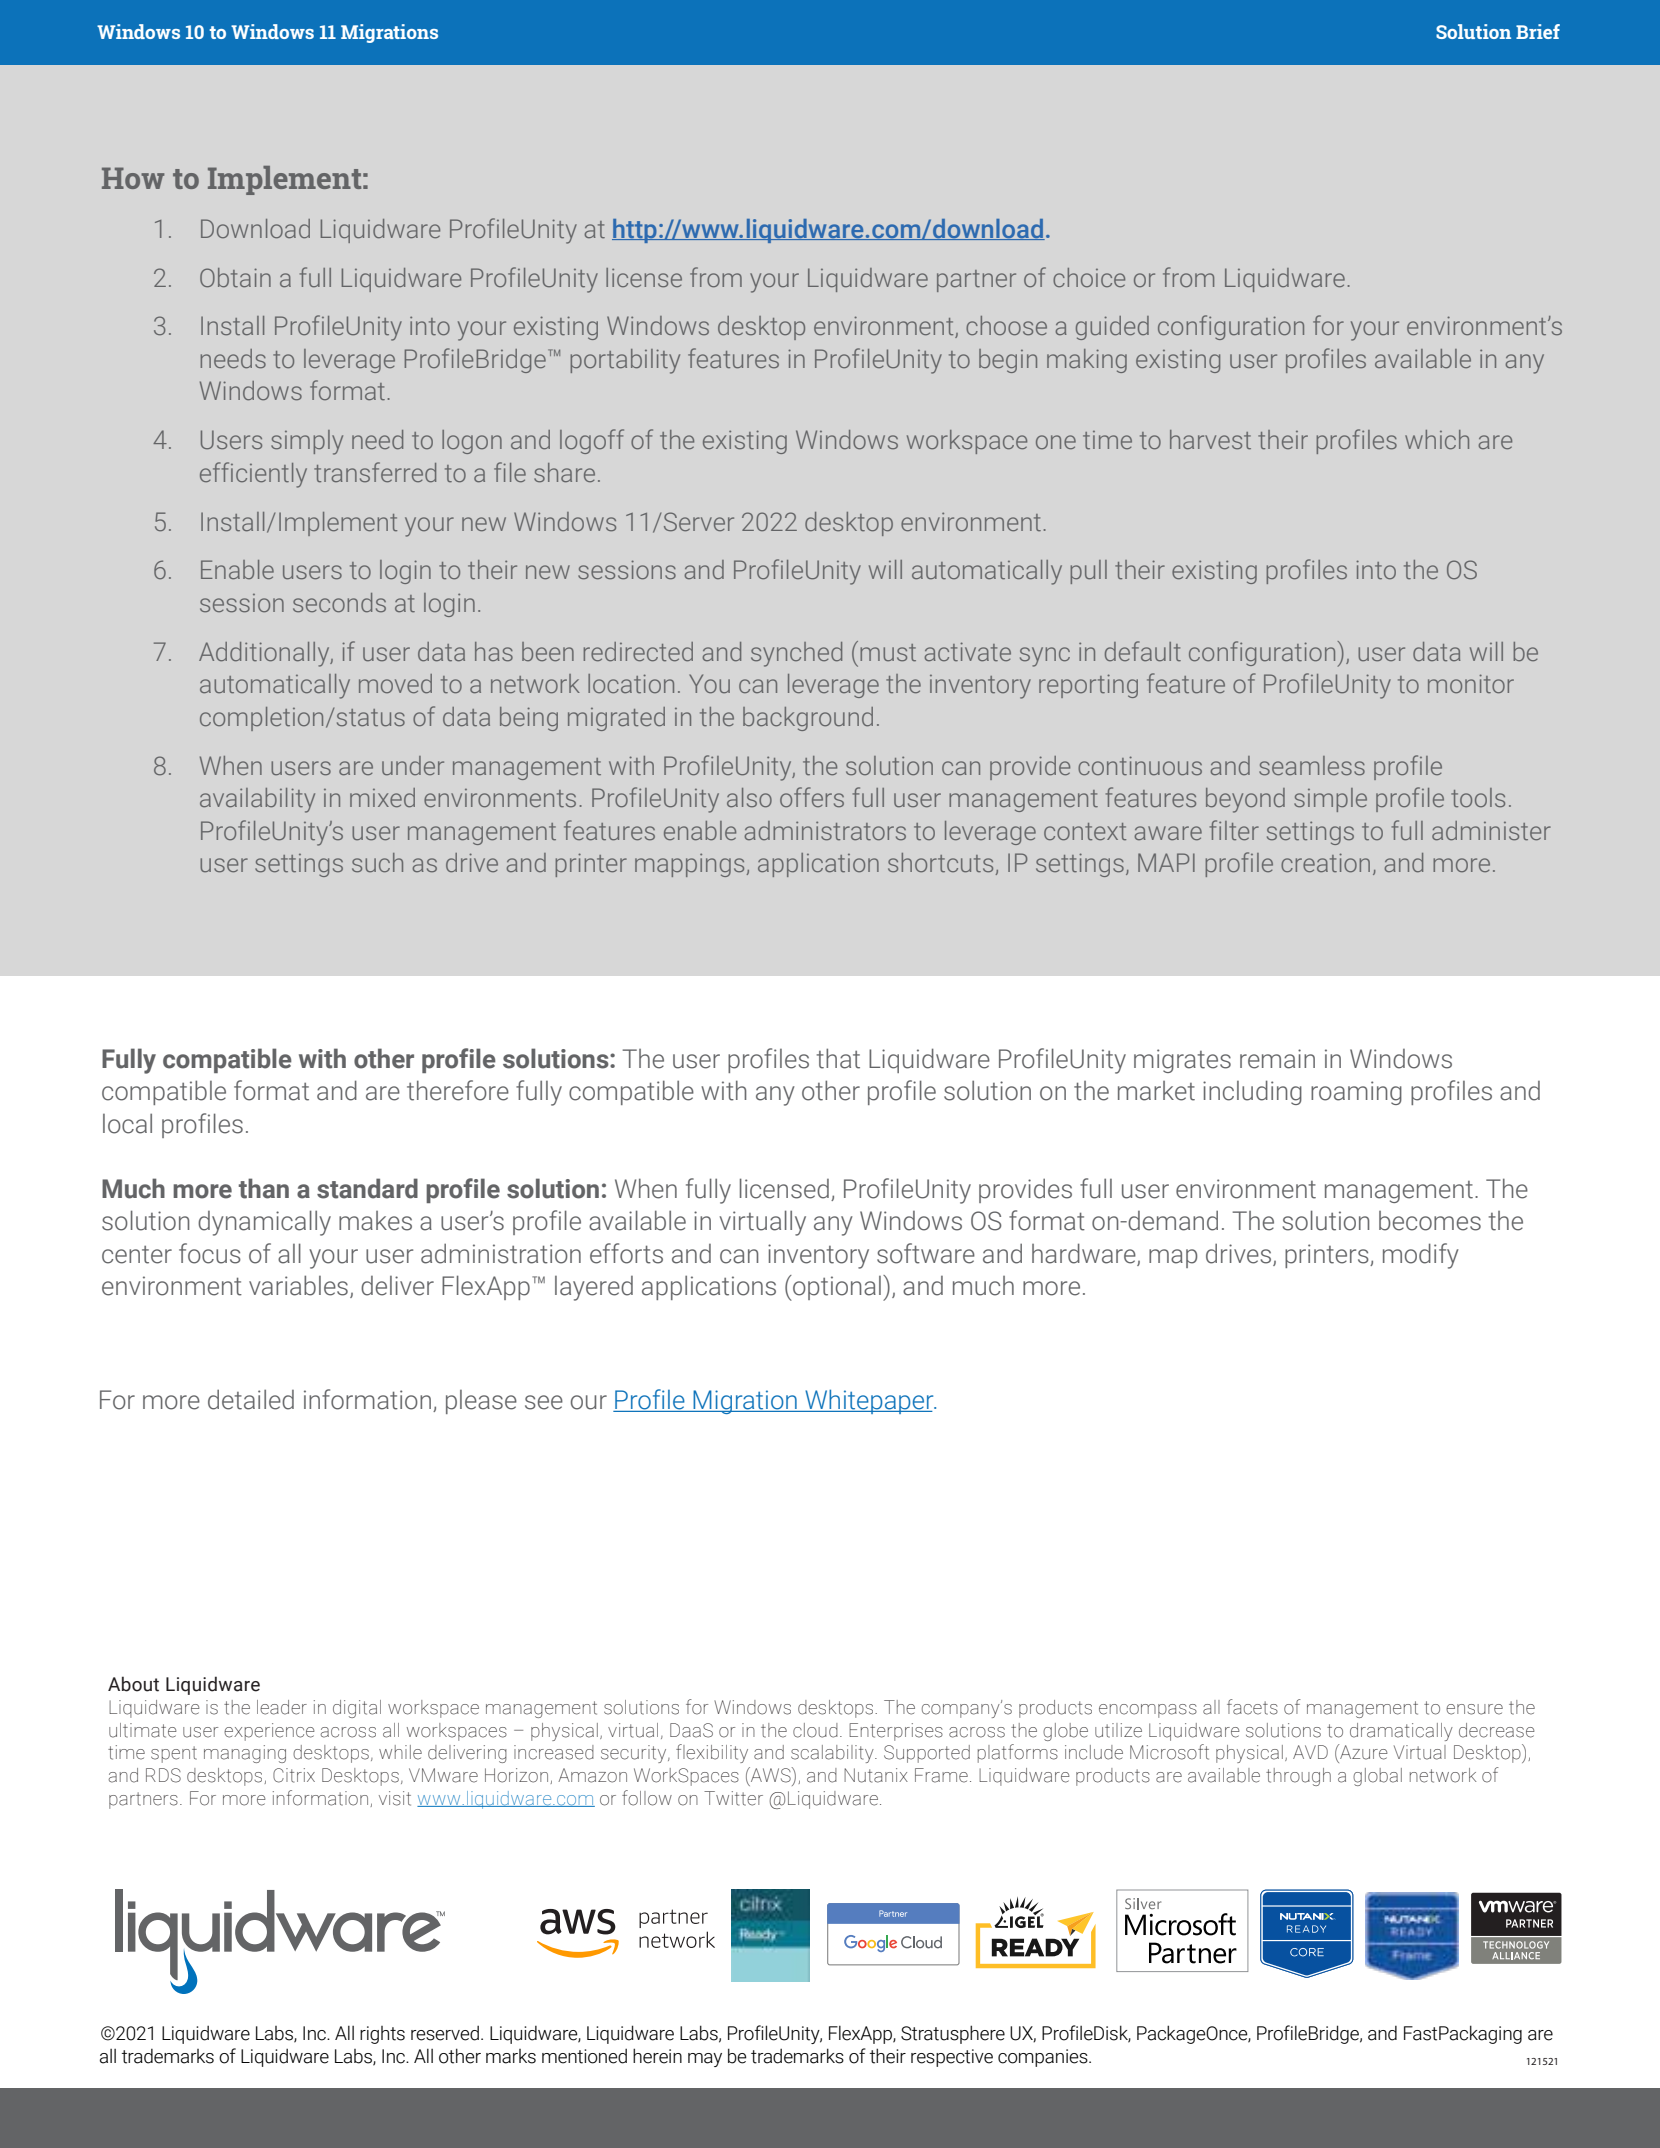  I want to click on rights, so click(382, 2035).
